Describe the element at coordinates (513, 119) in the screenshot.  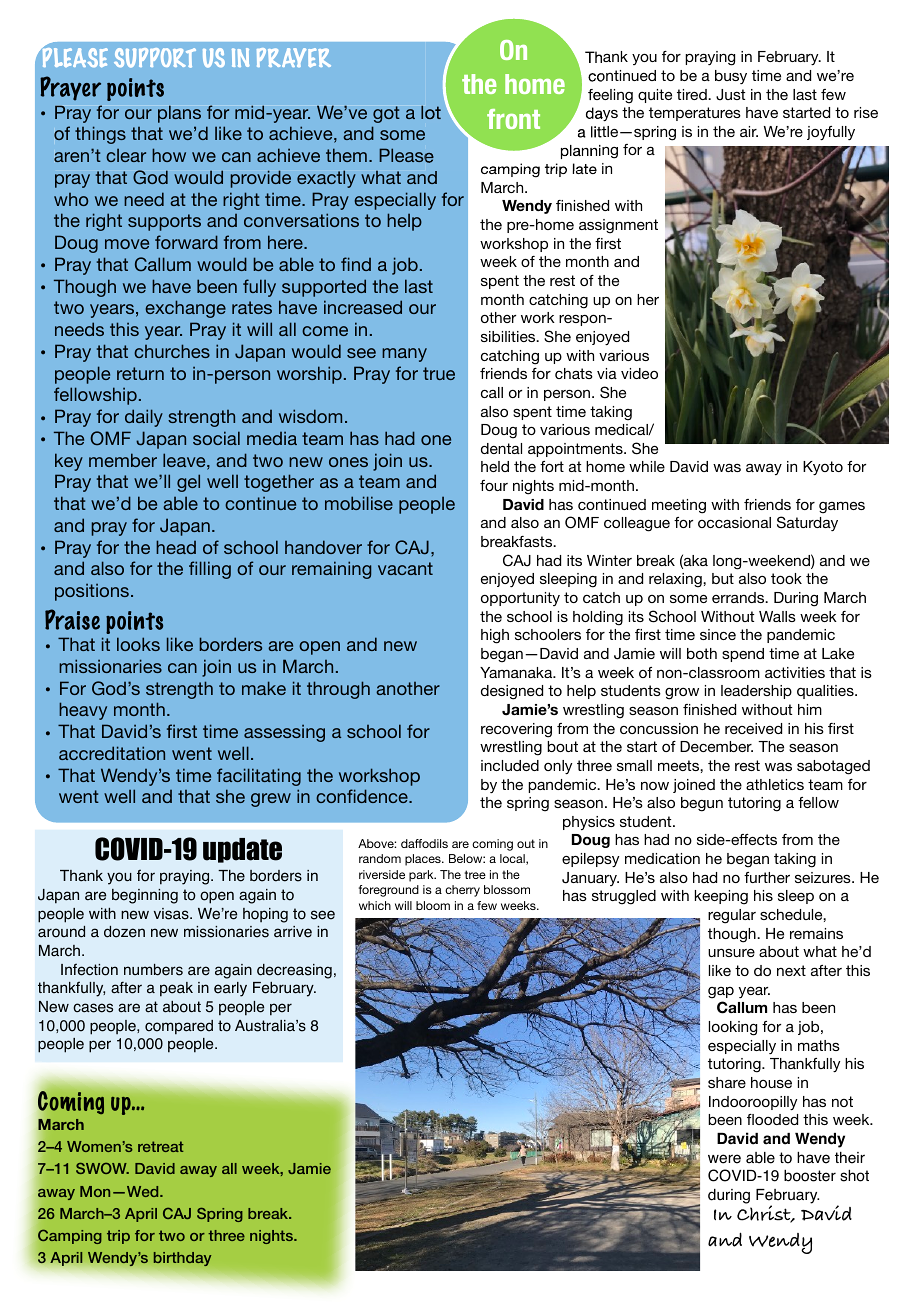
I see `front` at that location.
